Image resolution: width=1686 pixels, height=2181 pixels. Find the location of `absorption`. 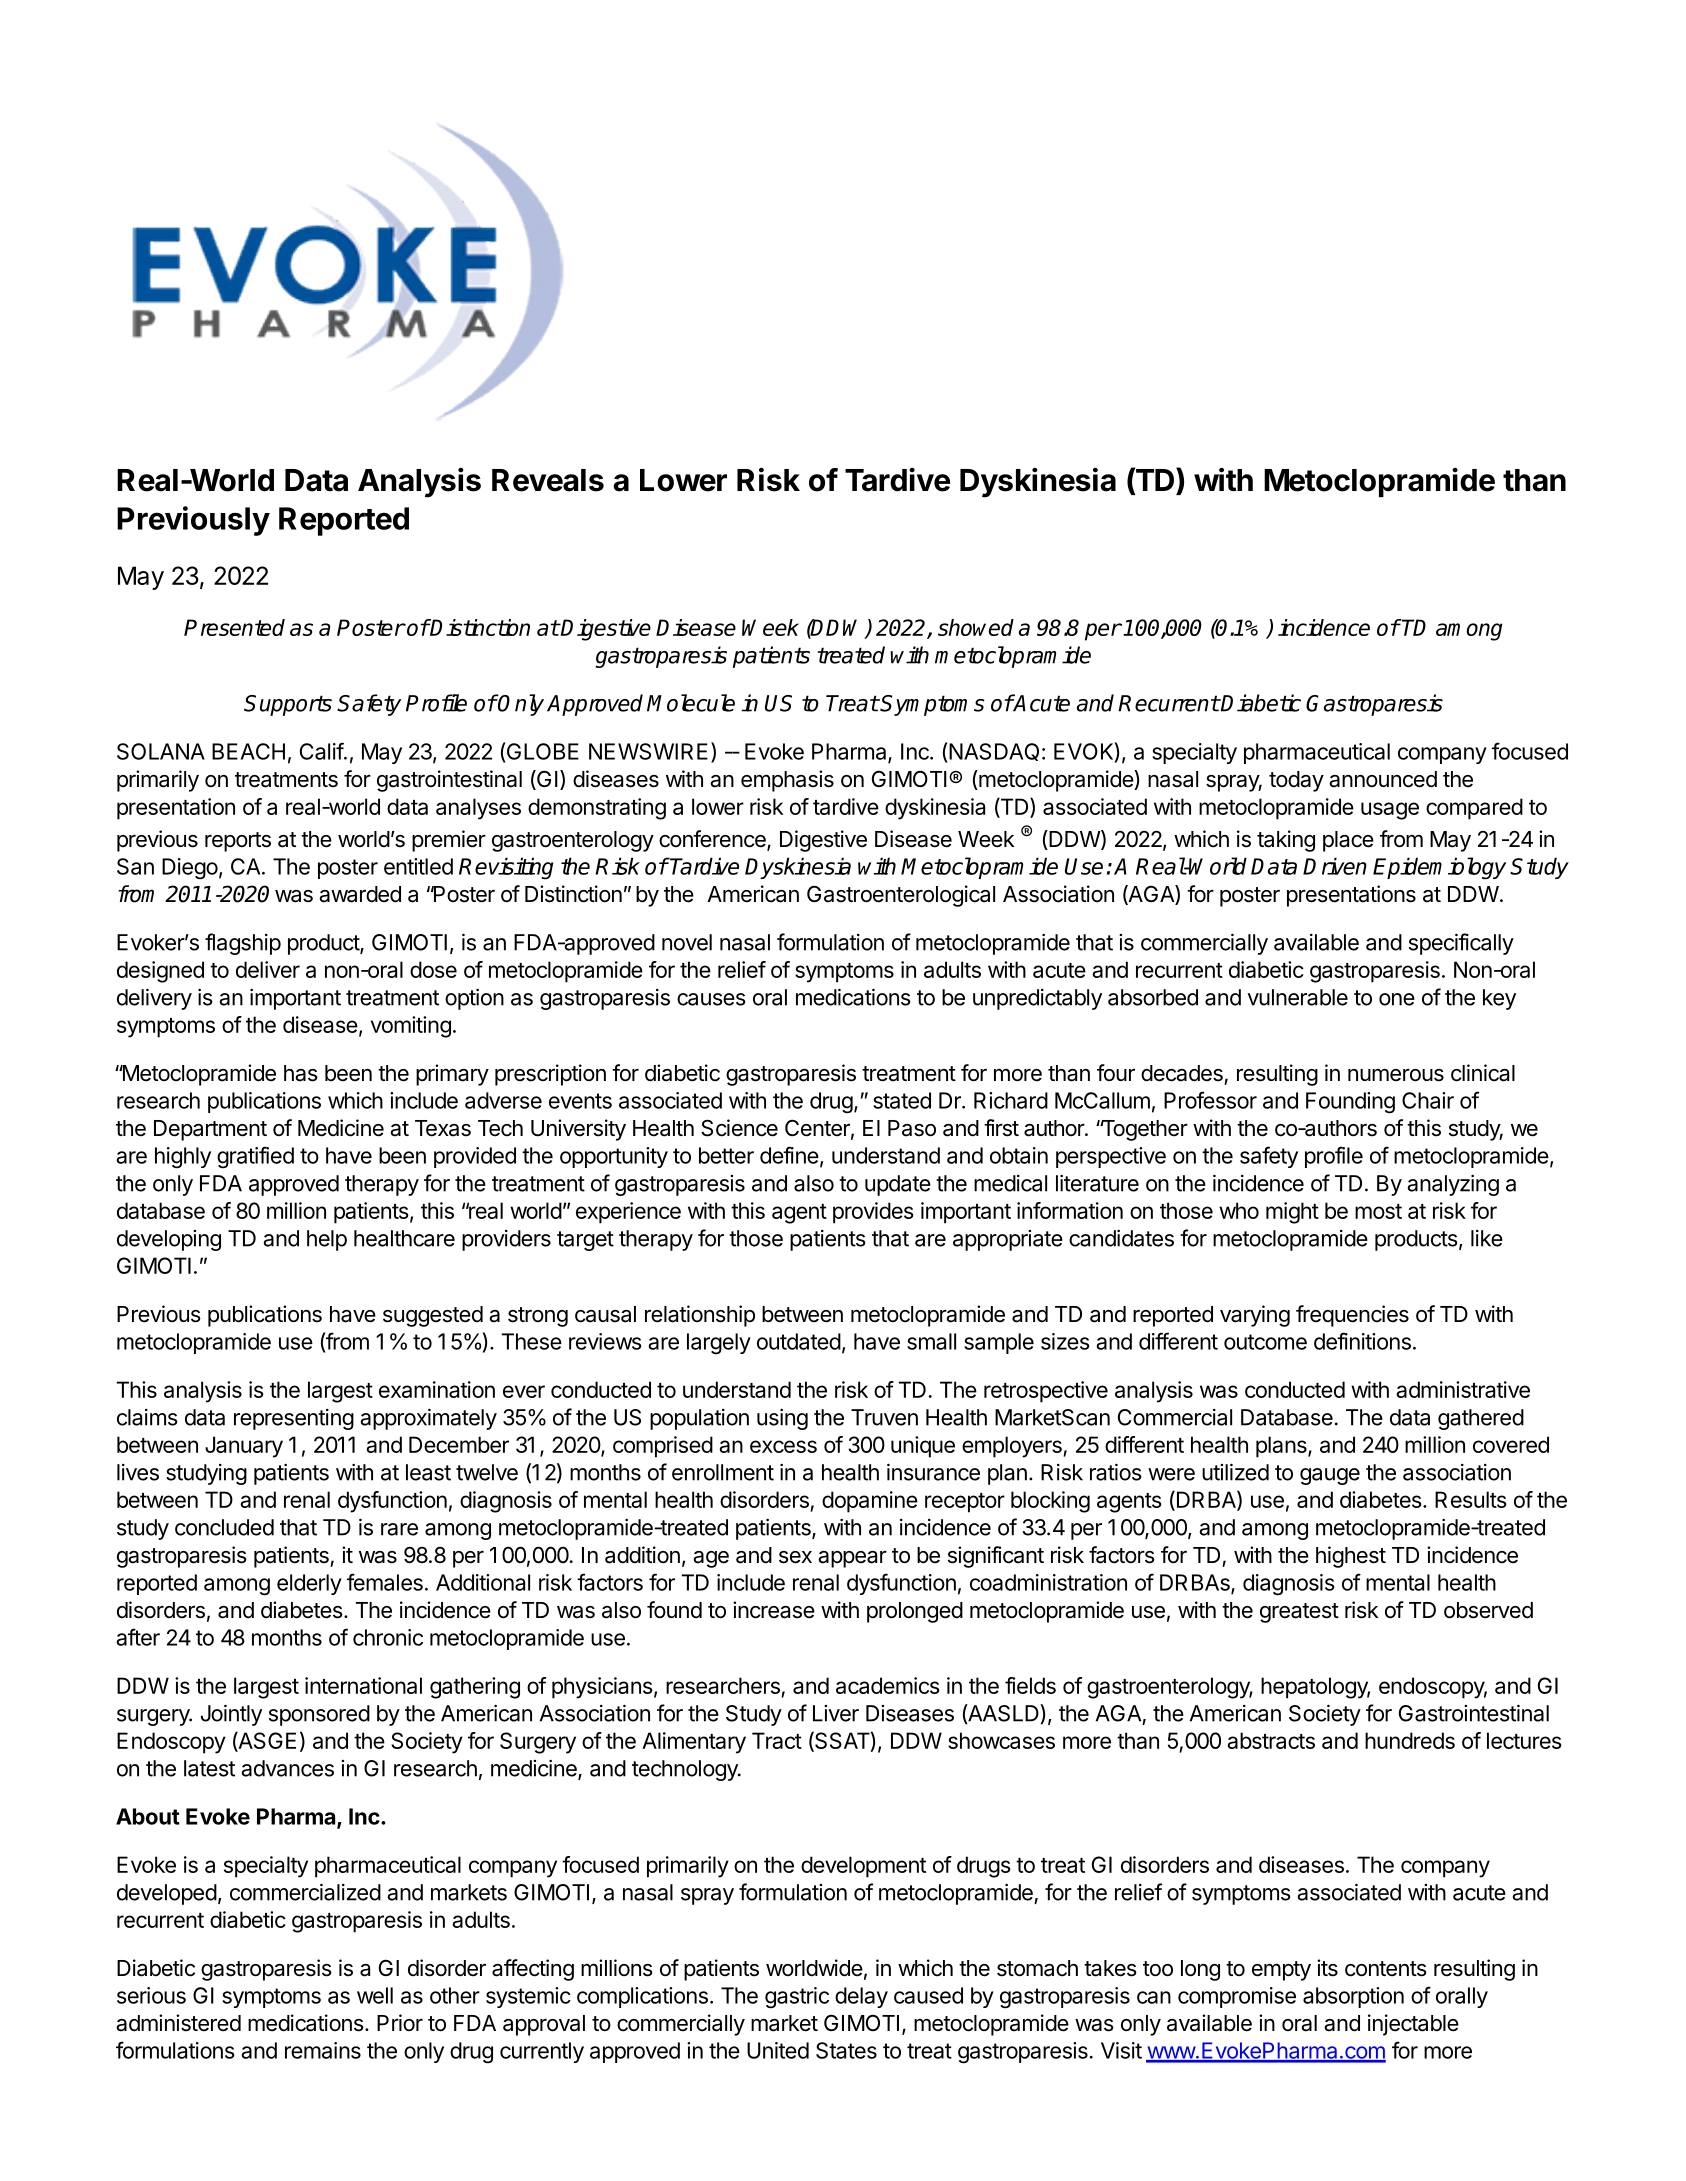

absorption is located at coordinates (1353, 1997).
